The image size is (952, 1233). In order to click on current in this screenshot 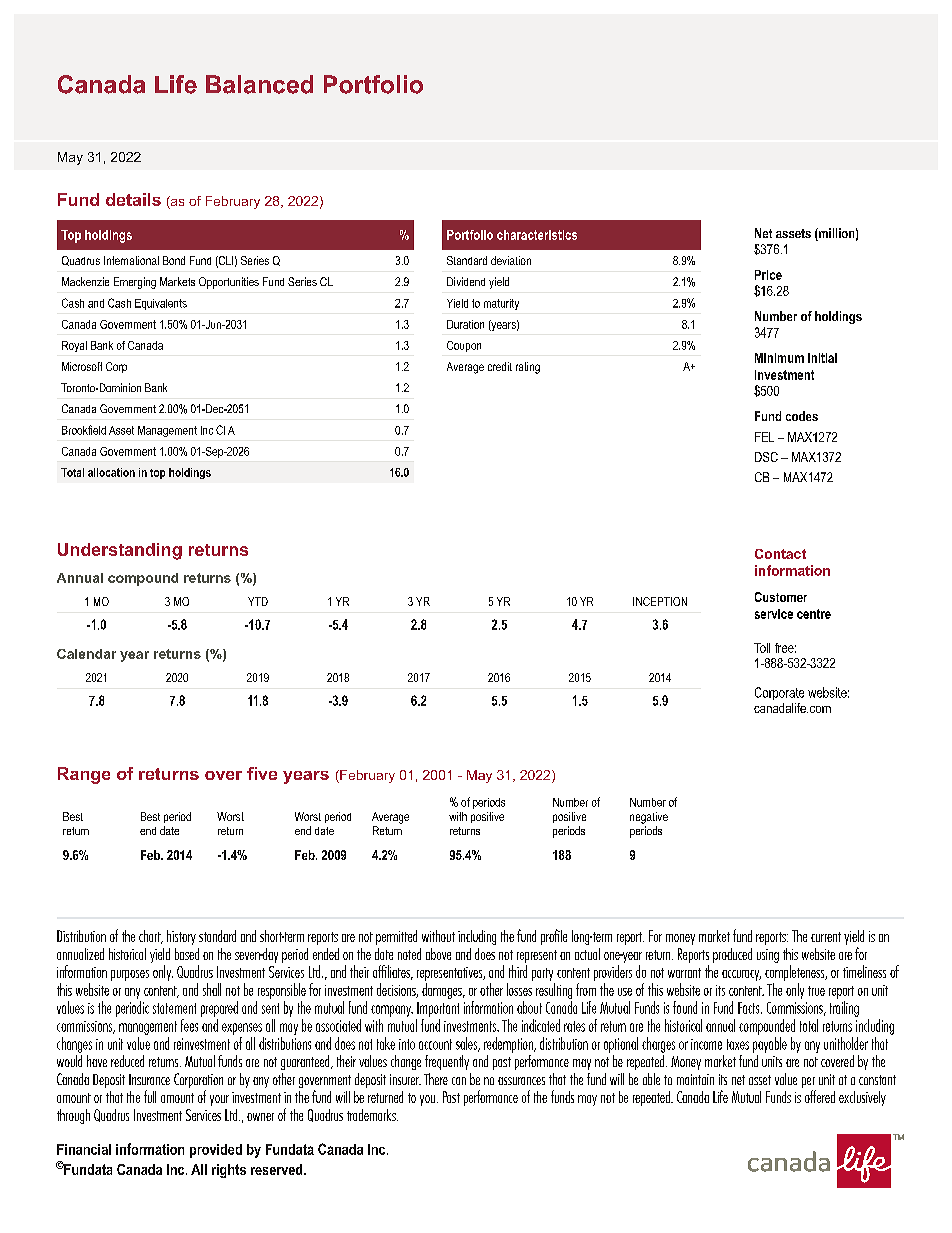, I will do `click(826, 937)`.
